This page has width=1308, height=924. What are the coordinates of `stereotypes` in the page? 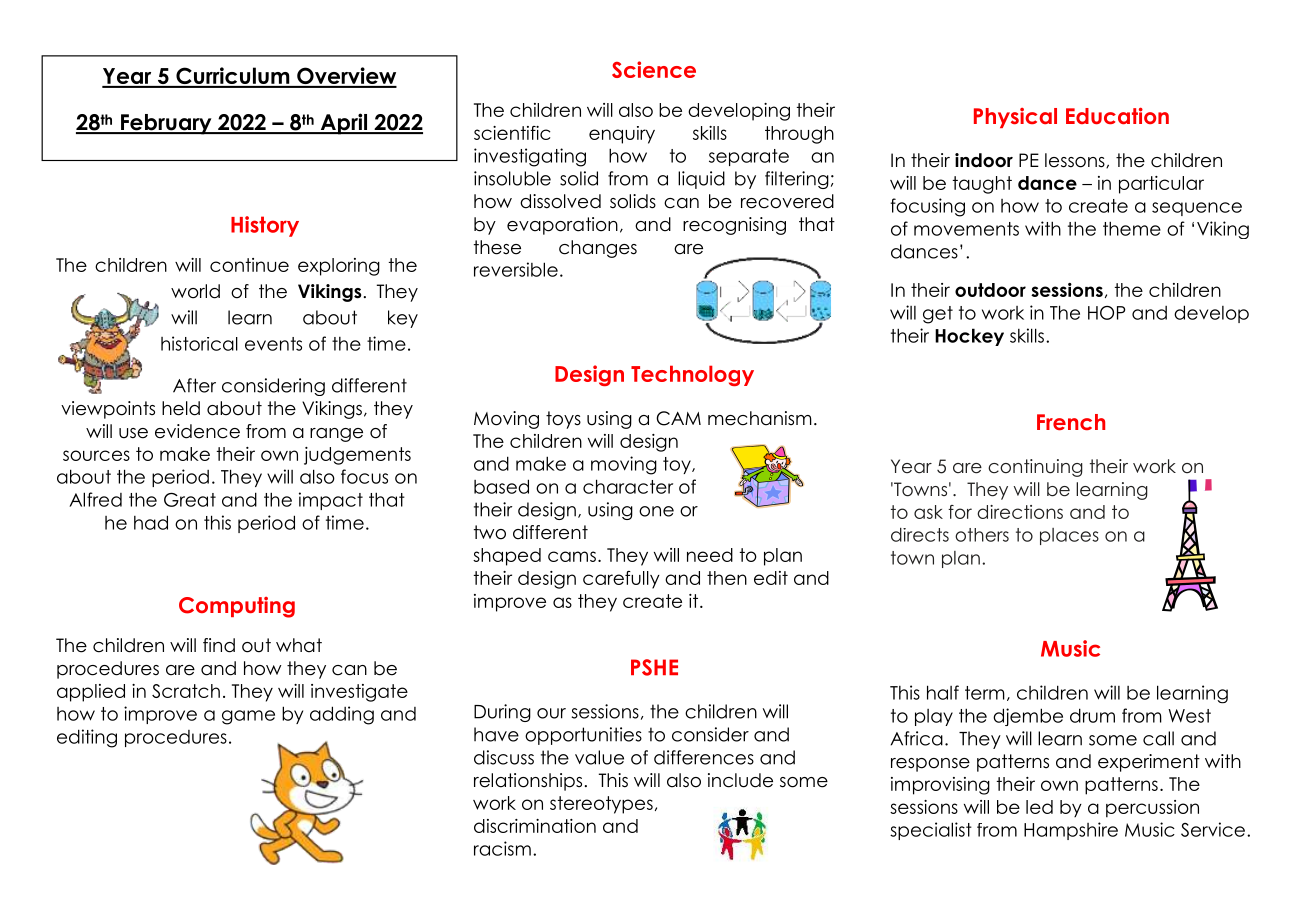 It's located at (601, 805).
